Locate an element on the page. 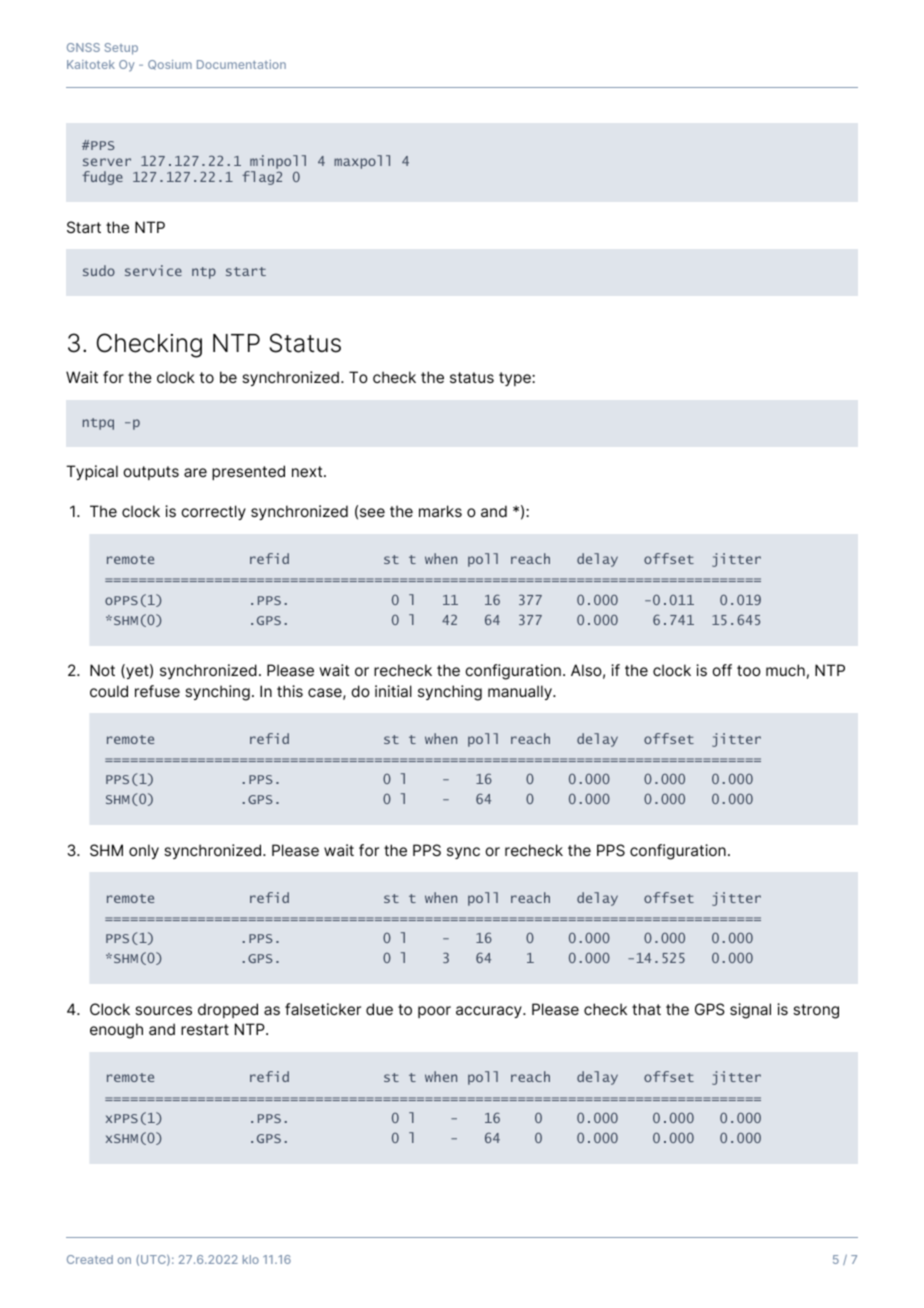 Image resolution: width=924 pixels, height=1308 pixels. Setup is located at coordinates (121, 49).
